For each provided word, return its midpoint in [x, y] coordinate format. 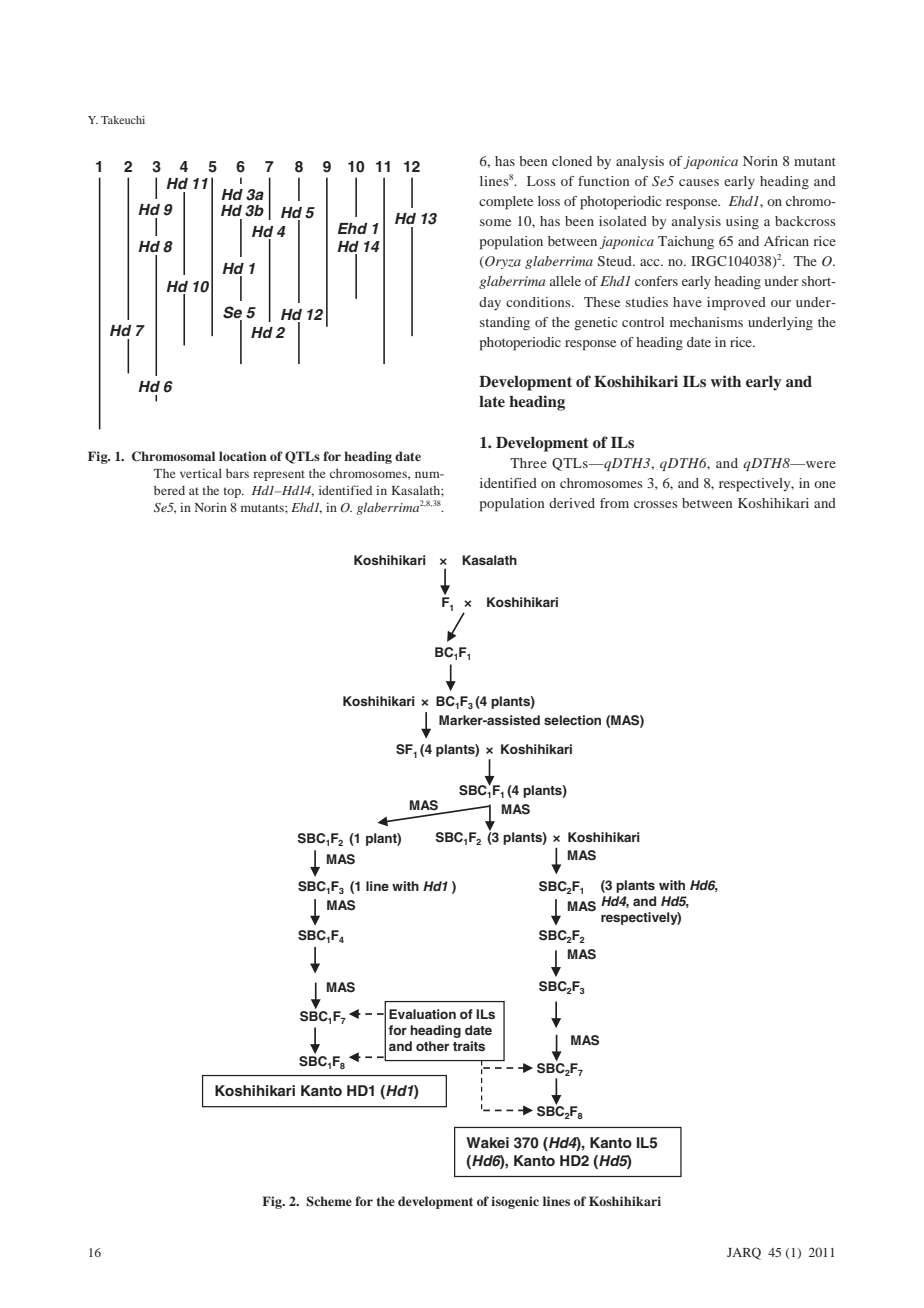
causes [699, 182]
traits [469, 1046]
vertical [201, 473]
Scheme [329, 1201]
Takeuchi [123, 120]
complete [506, 203]
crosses [656, 504]
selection [572, 720]
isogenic [515, 1202]
